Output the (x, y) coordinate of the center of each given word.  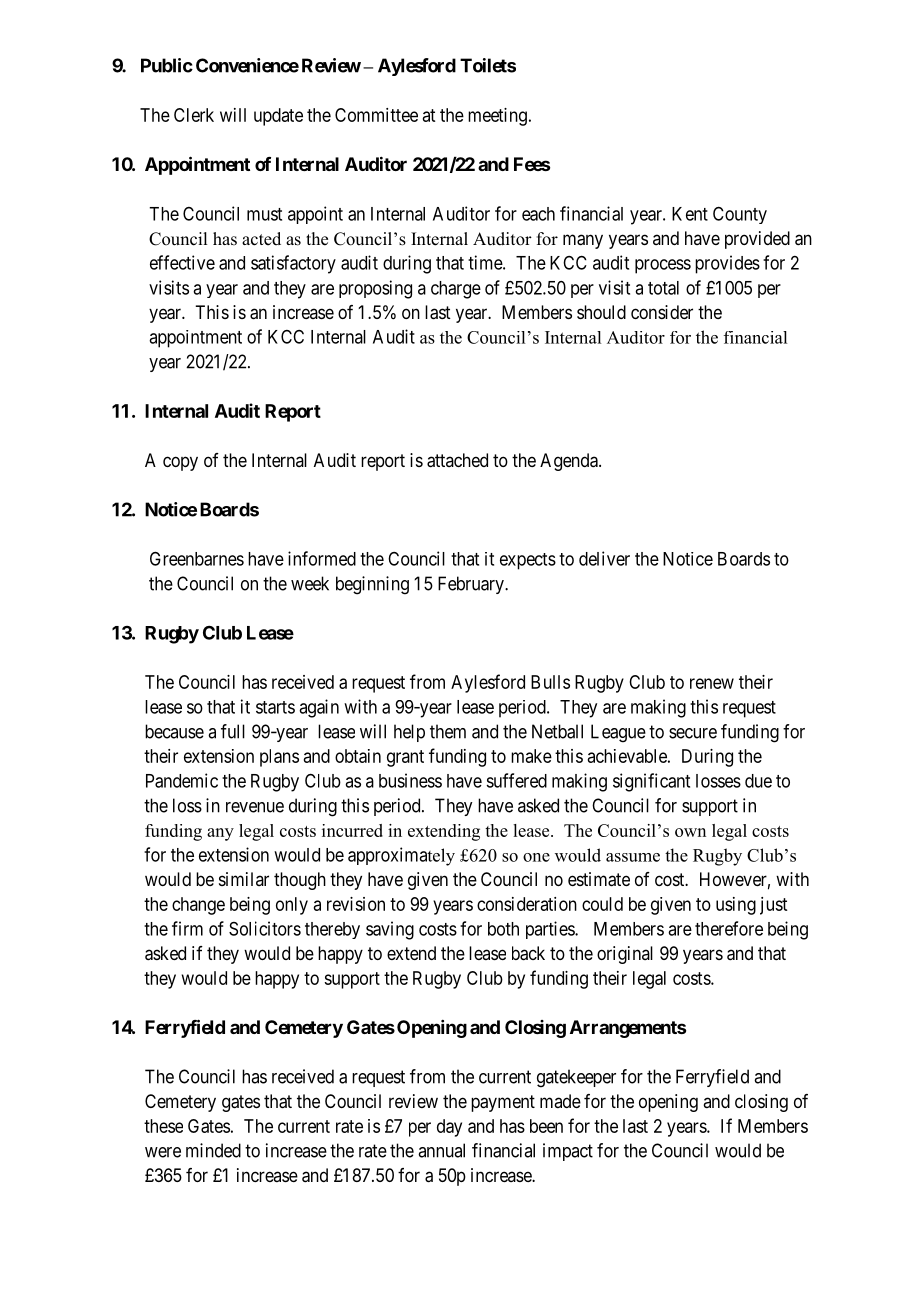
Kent (690, 214)
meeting (497, 117)
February (472, 585)
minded (213, 1150)
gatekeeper (576, 1078)
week (310, 583)
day (449, 1128)
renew (712, 683)
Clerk (194, 115)
